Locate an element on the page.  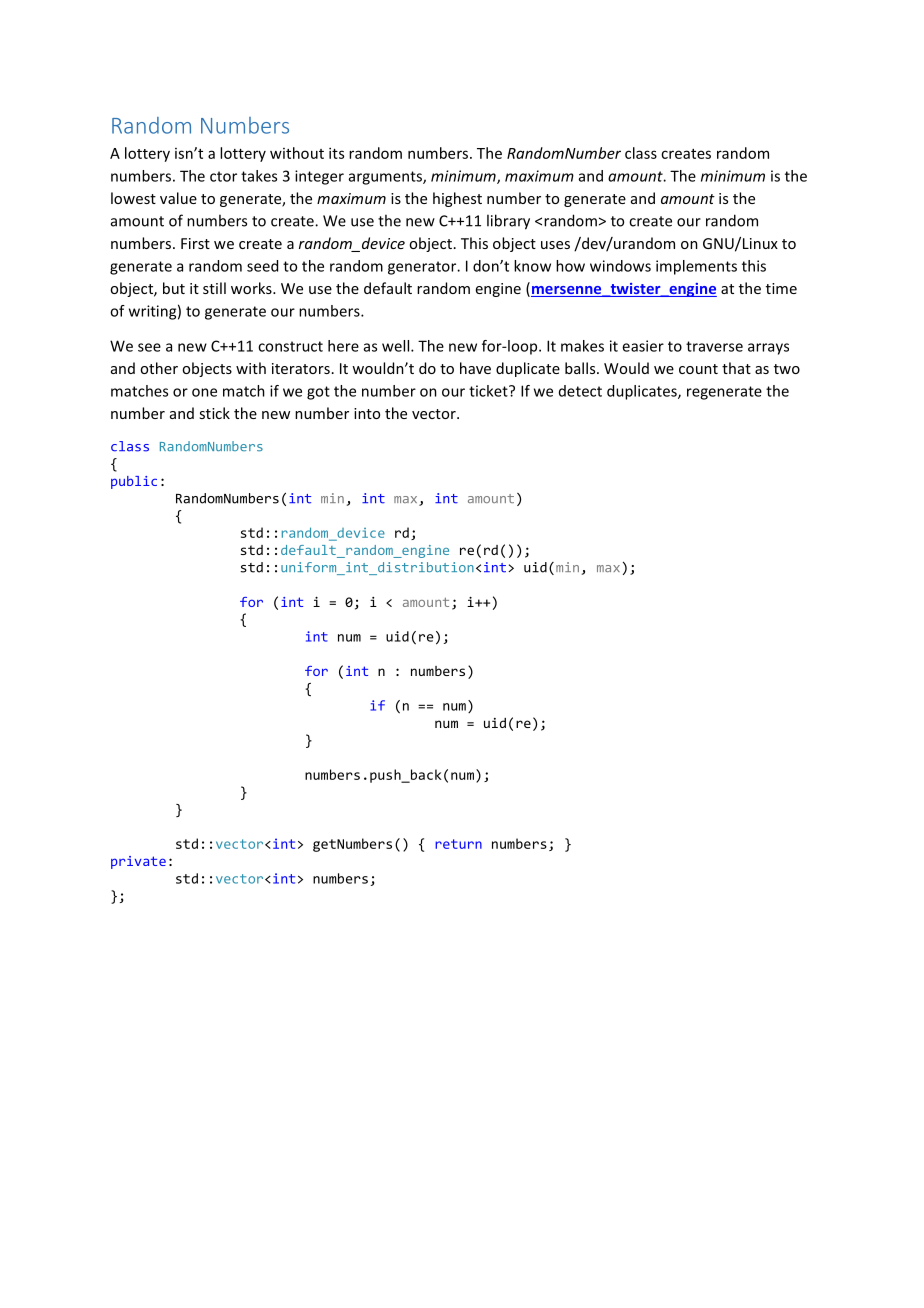
implements is located at coordinates (696, 267).
